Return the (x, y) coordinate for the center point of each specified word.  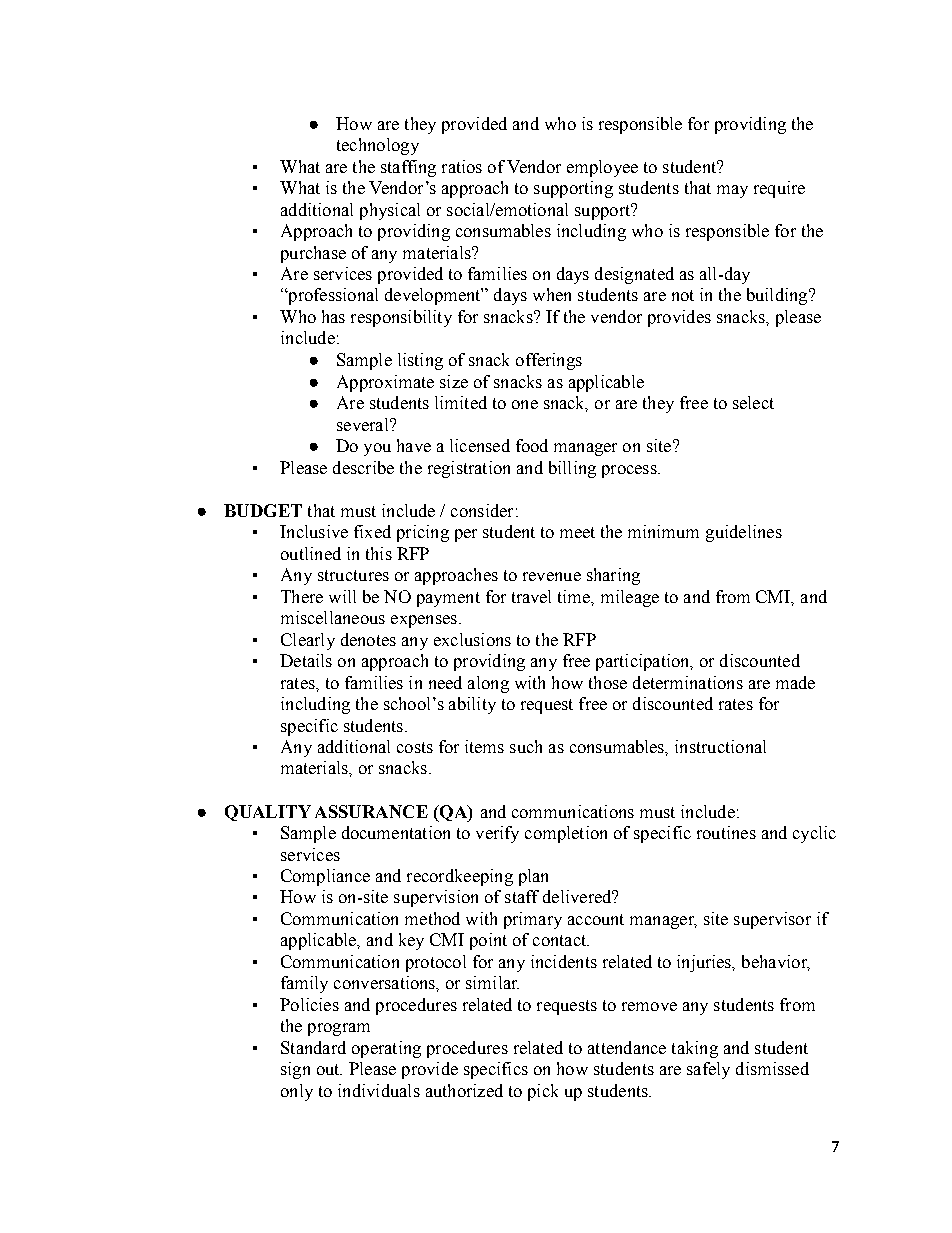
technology (378, 146)
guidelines (744, 533)
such (526, 746)
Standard (313, 1047)
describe (363, 467)
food (532, 445)
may (732, 191)
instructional (720, 746)
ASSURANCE (371, 811)
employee (602, 168)
